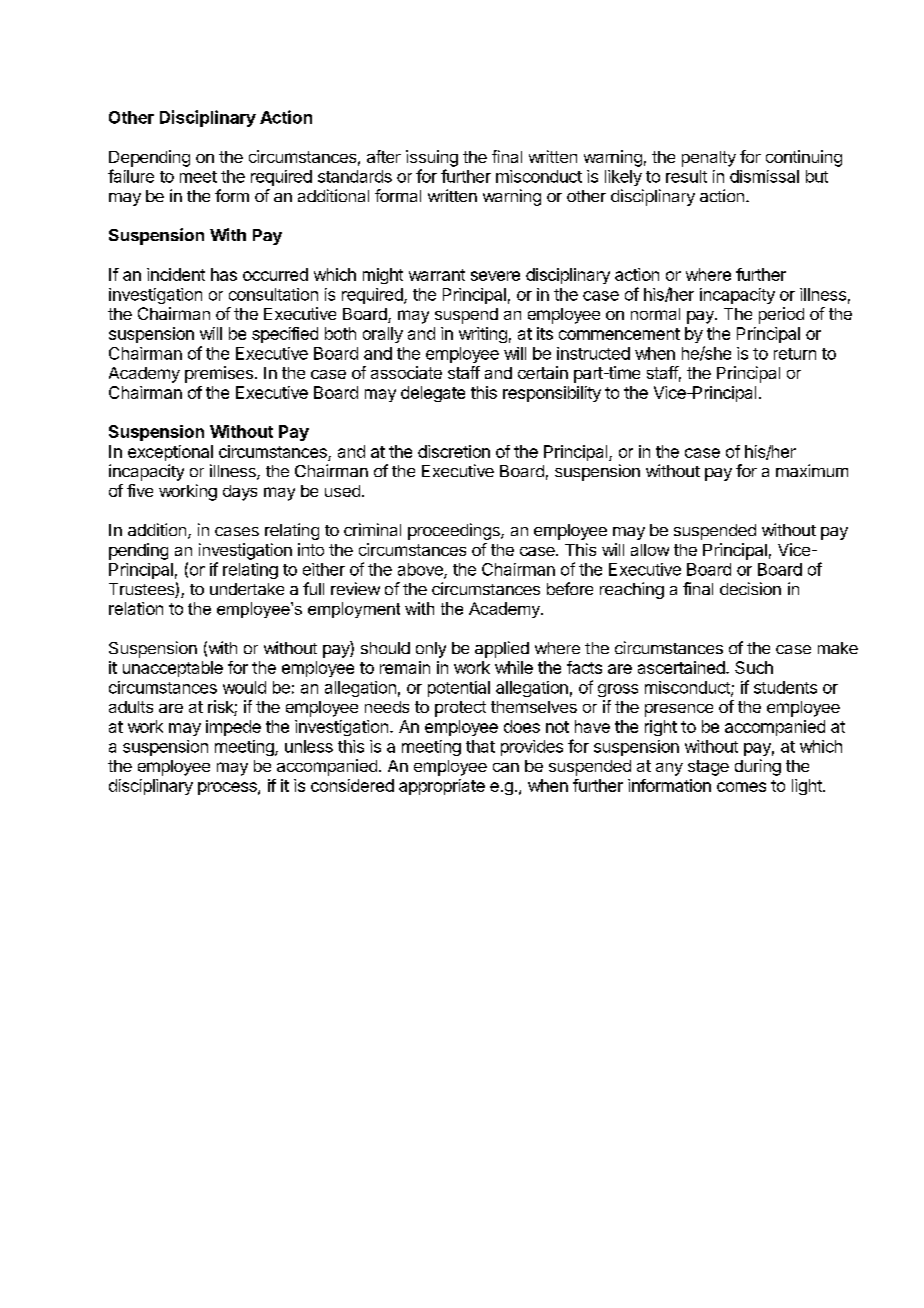 The width and height of the document is (924, 1308). What do you see at coordinates (233, 728) in the document?
I see `impede` at bounding box center [233, 728].
